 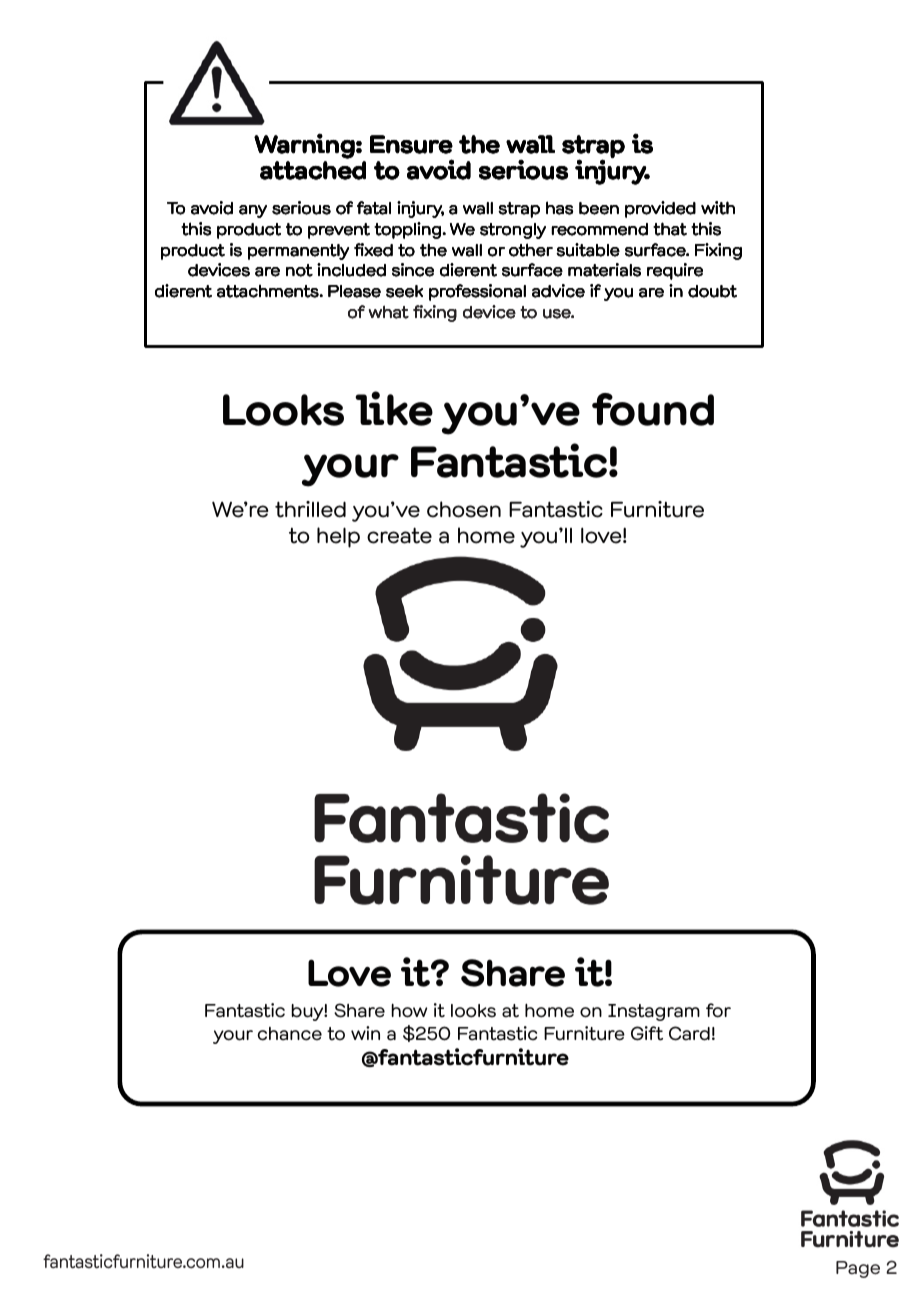 I want to click on help, so click(x=338, y=537).
